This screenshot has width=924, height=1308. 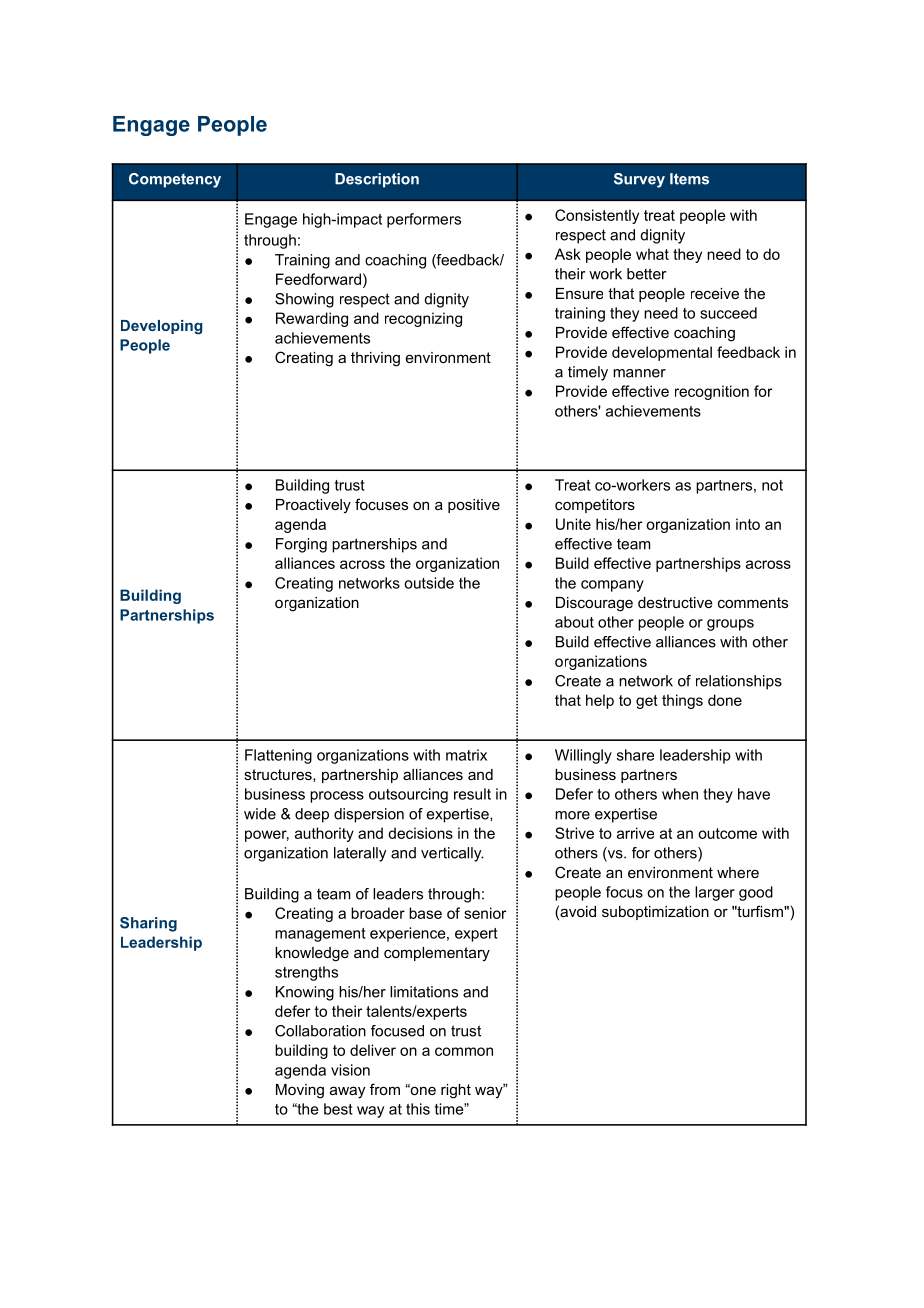 What do you see at coordinates (456, 1091) in the screenshot?
I see `right` at bounding box center [456, 1091].
